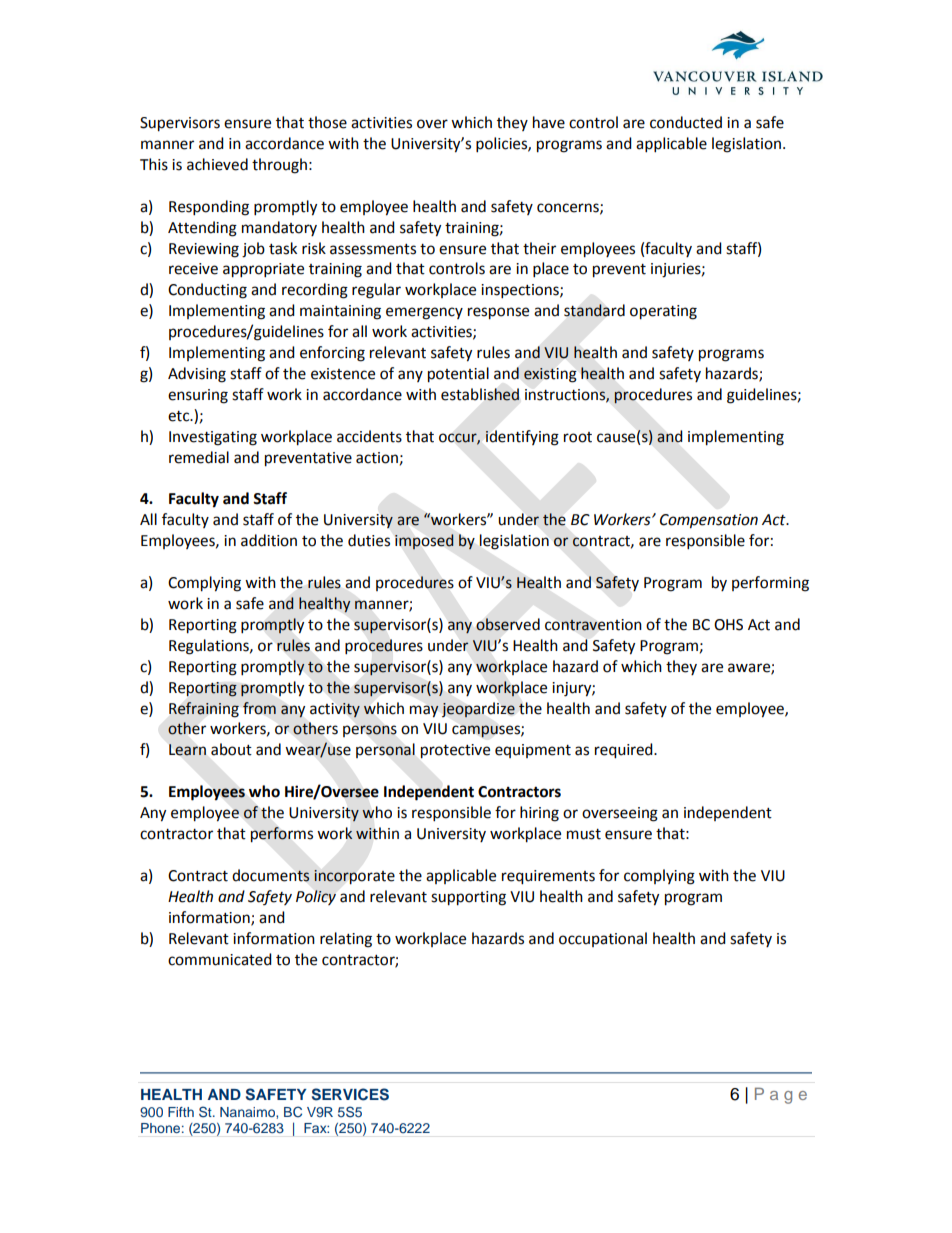 The height and width of the page is (1233, 952). I want to click on remedial, so click(199, 457).
